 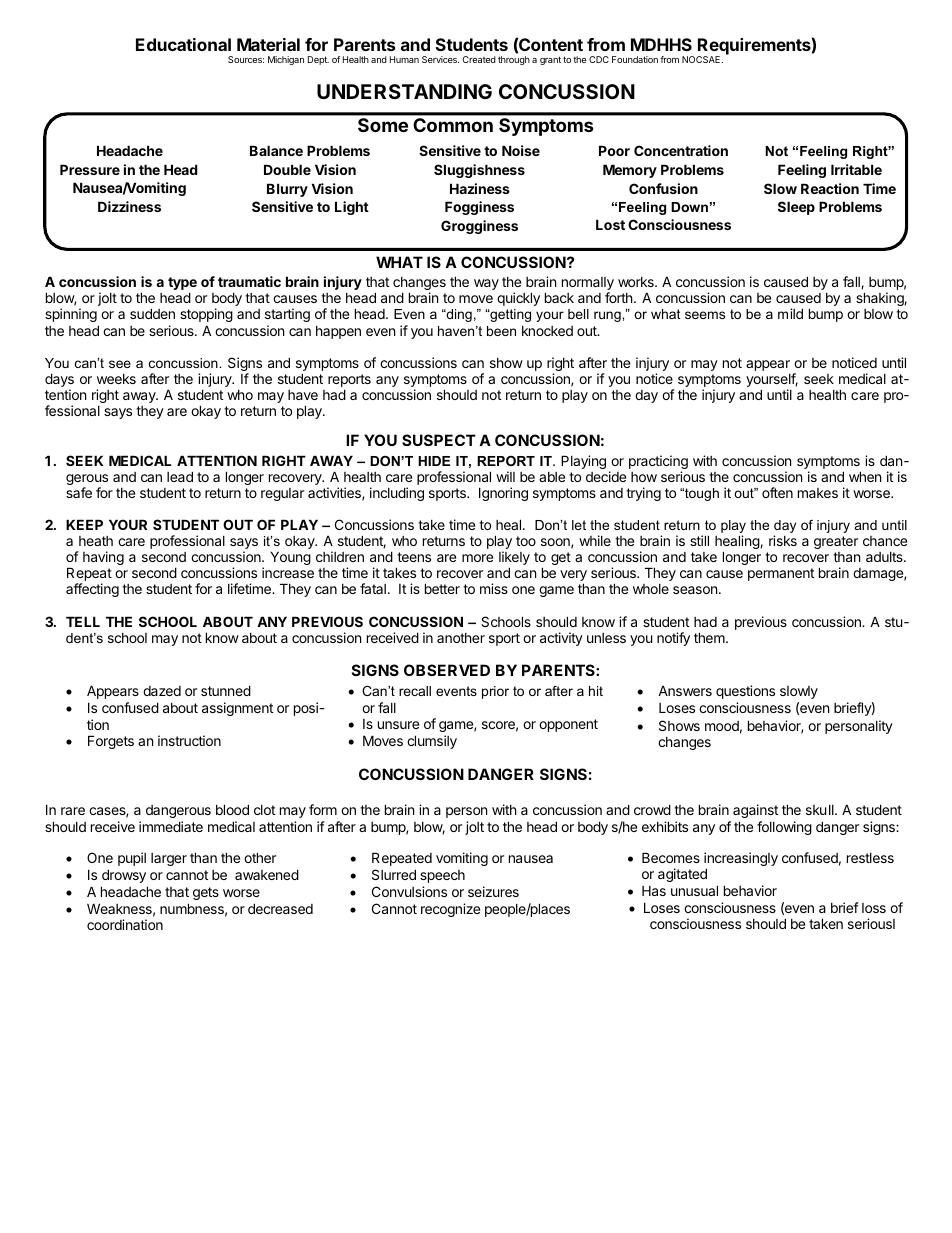 What do you see at coordinates (685, 691) in the image?
I see `Answers` at bounding box center [685, 691].
